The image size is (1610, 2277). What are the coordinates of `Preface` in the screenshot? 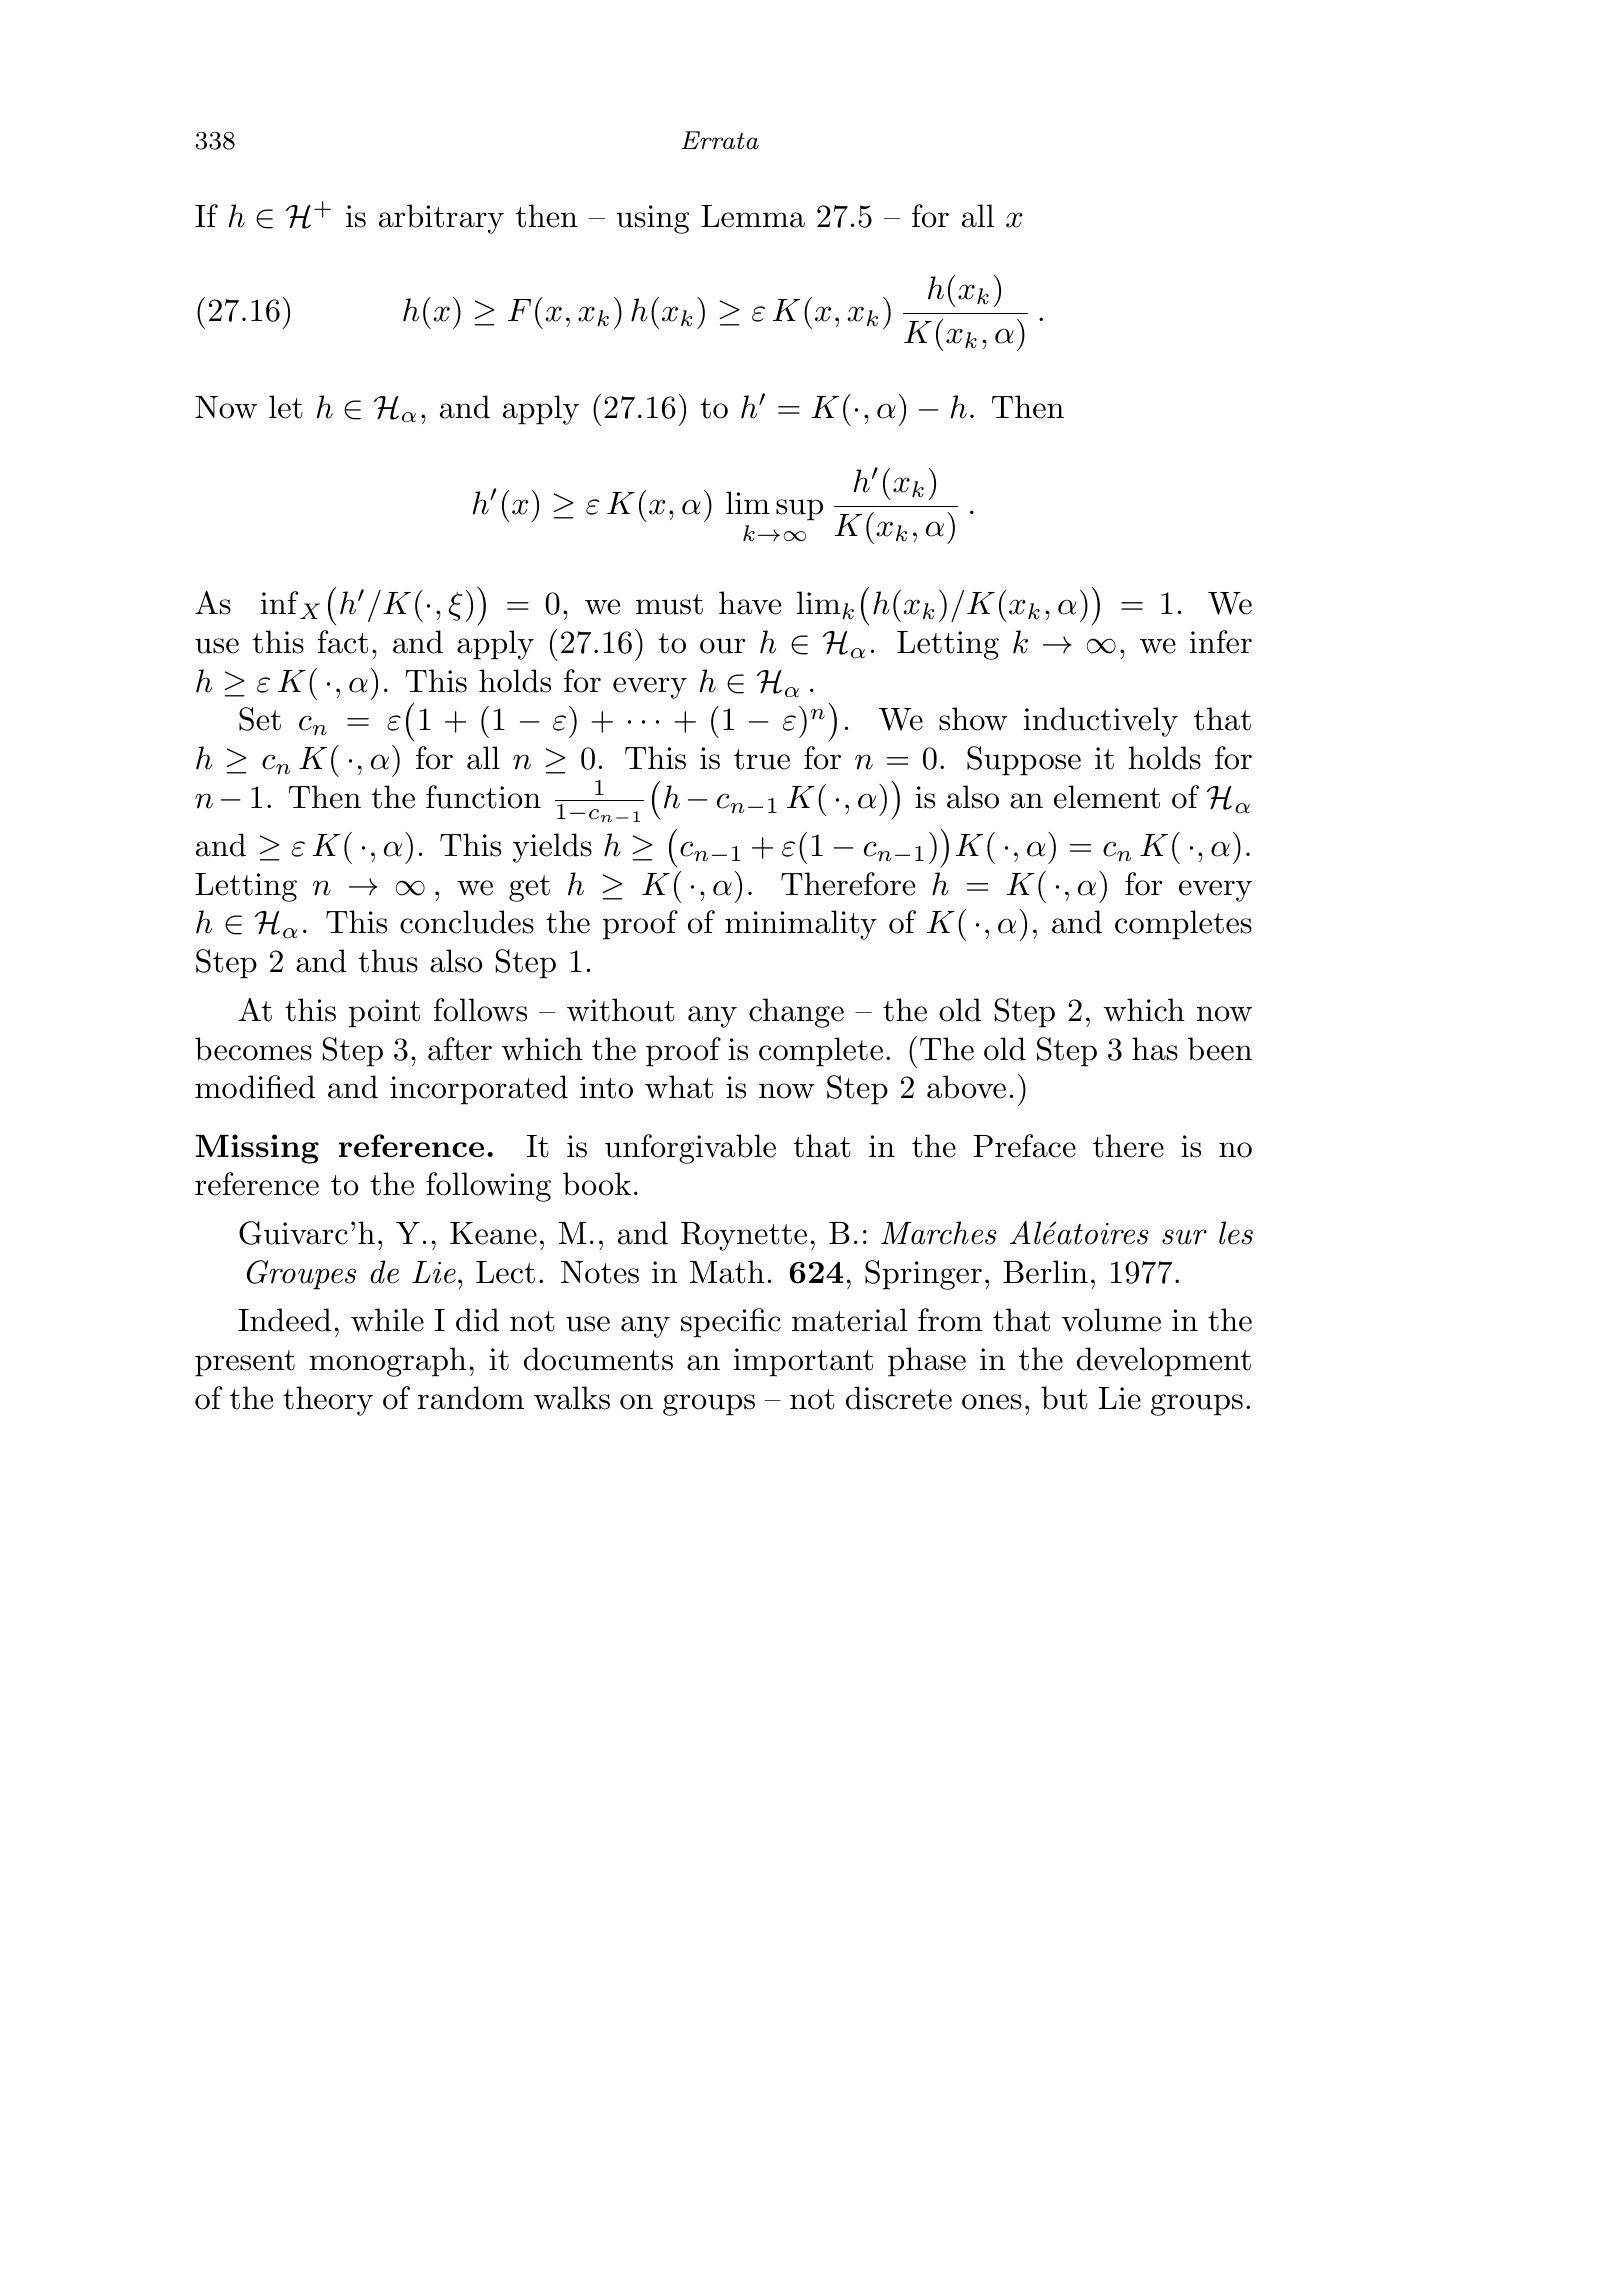 It's located at (1024, 1146).
